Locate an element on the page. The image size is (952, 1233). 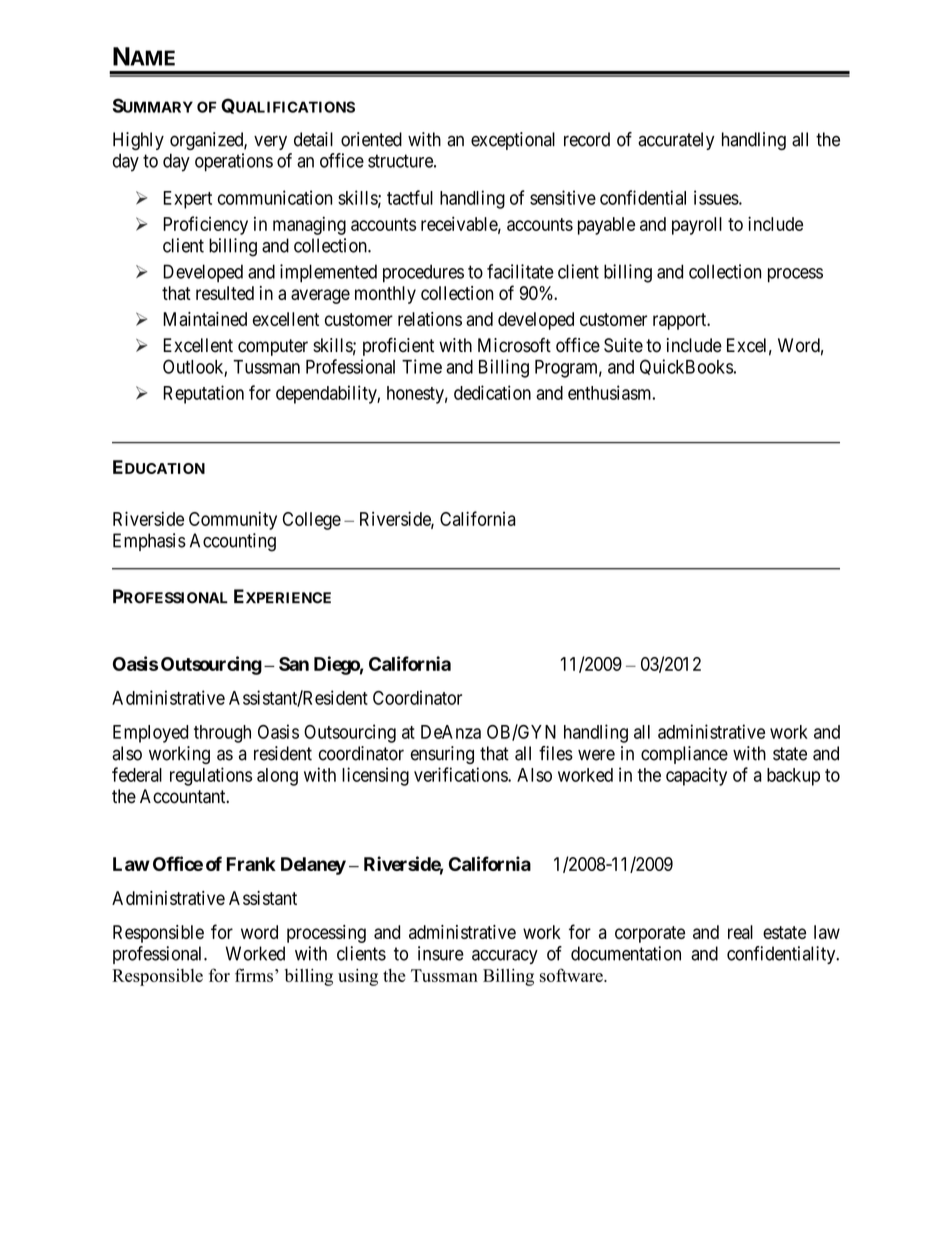
regulations is located at coordinates (211, 776).
